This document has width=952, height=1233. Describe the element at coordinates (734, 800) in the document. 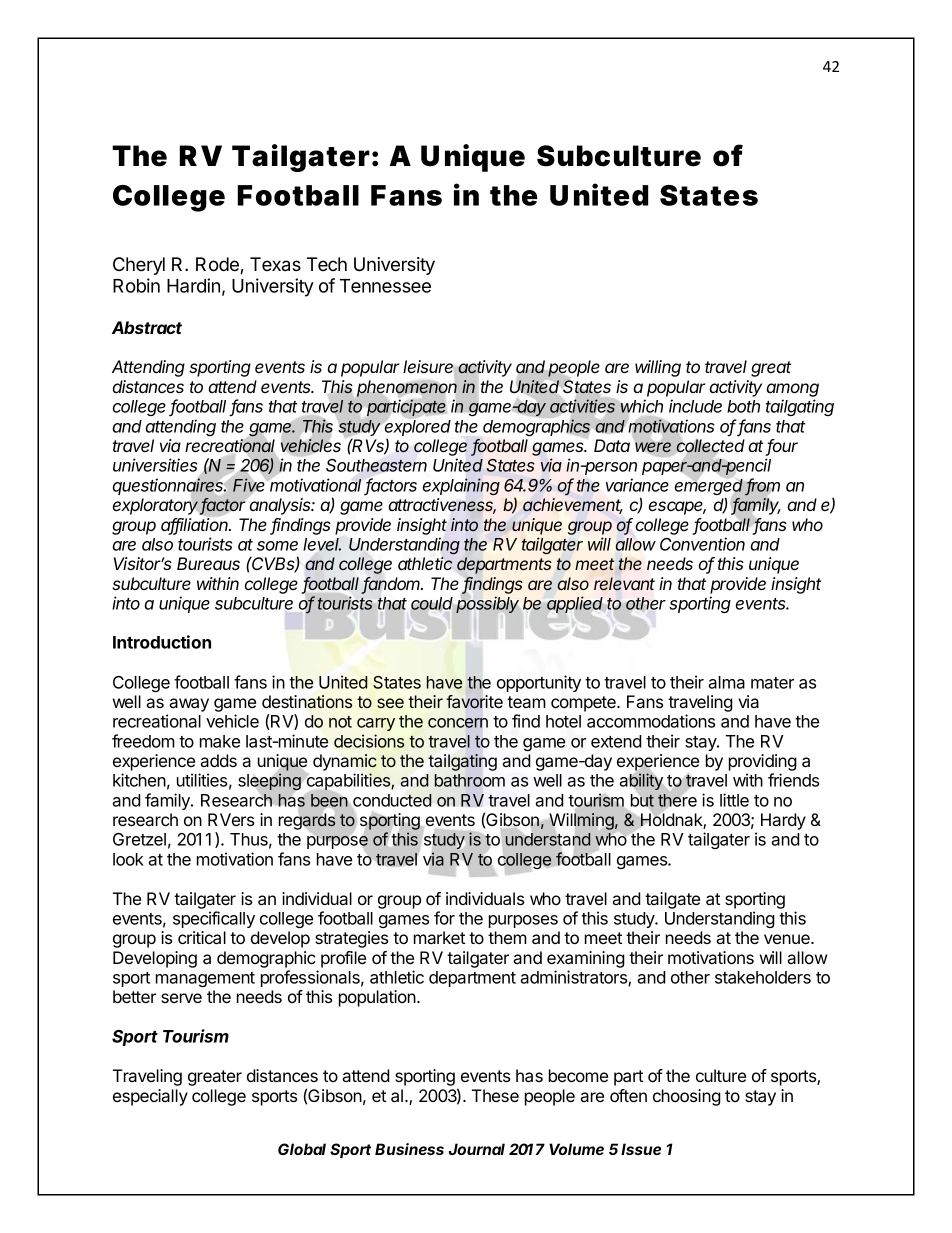

I see `little` at that location.
